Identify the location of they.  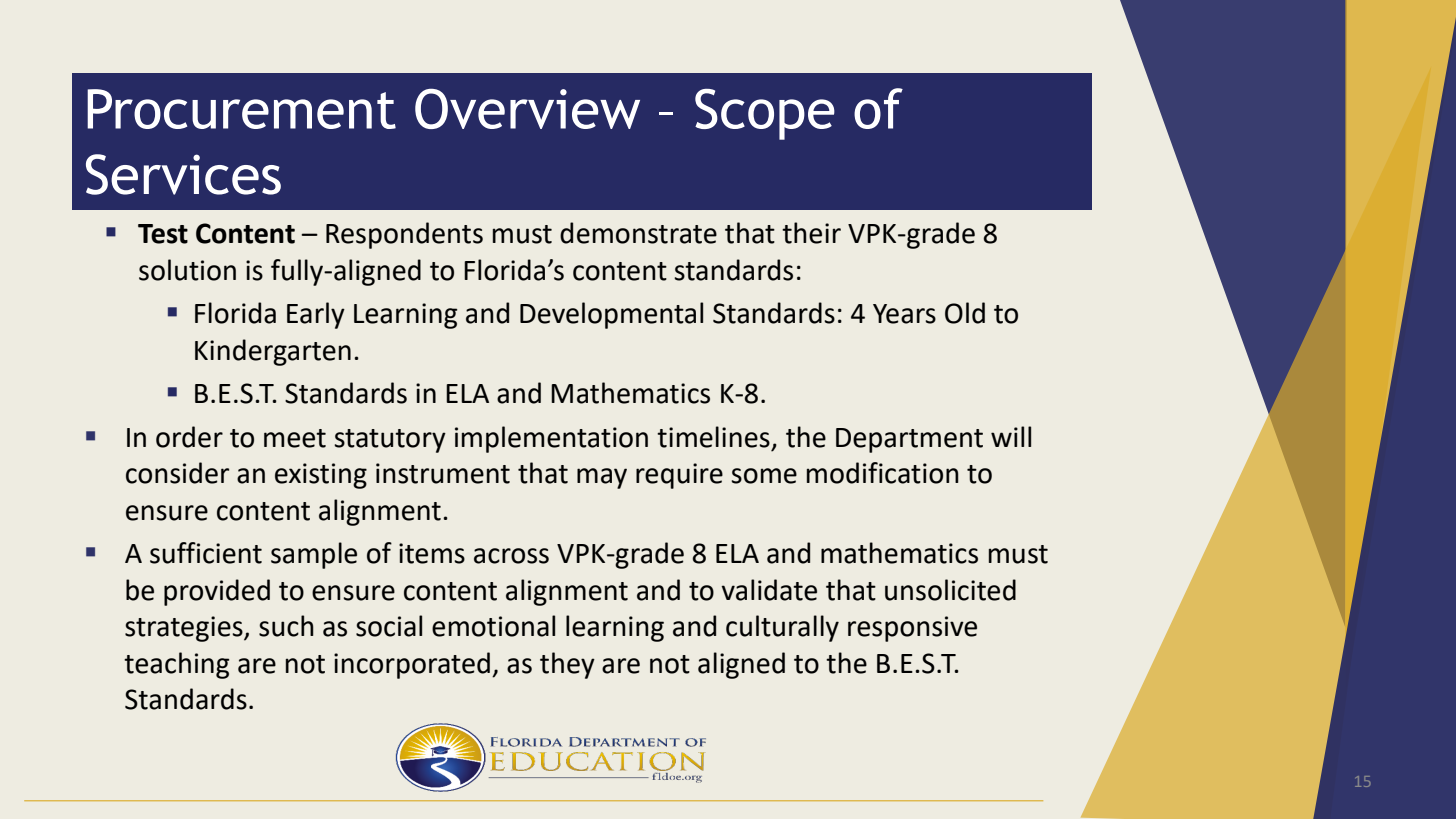
(567, 665).
